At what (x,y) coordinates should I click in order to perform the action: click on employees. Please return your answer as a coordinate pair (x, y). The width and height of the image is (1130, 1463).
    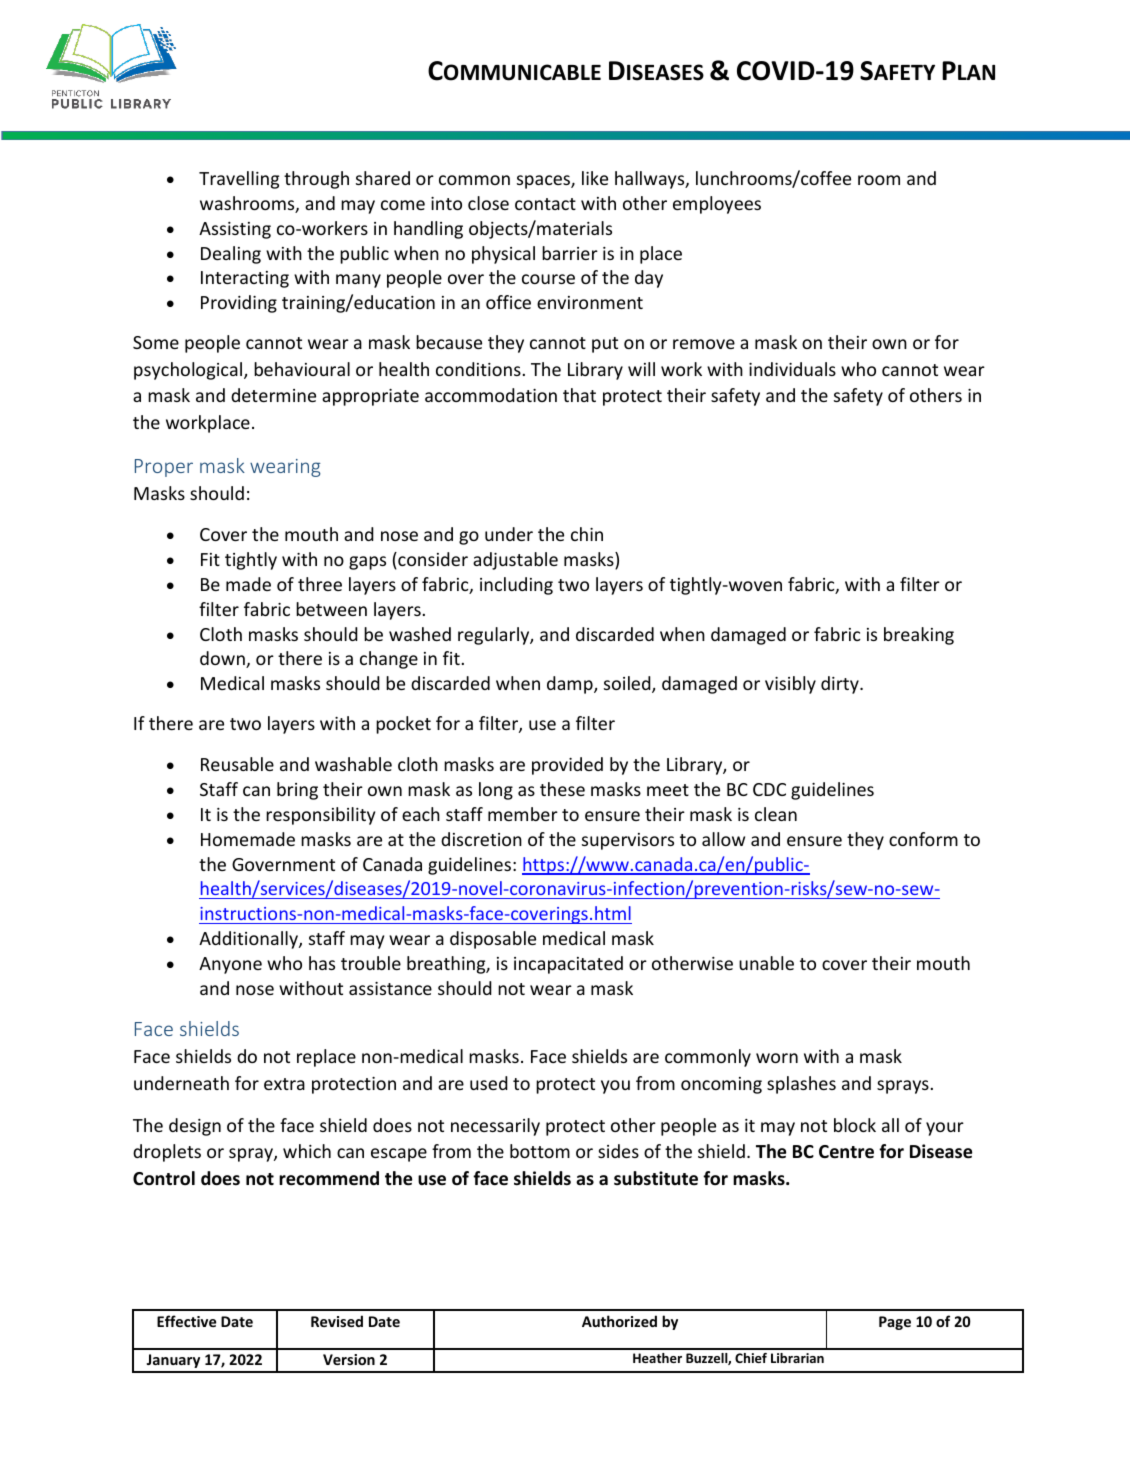
    Looking at the image, I should click on (717, 205).
